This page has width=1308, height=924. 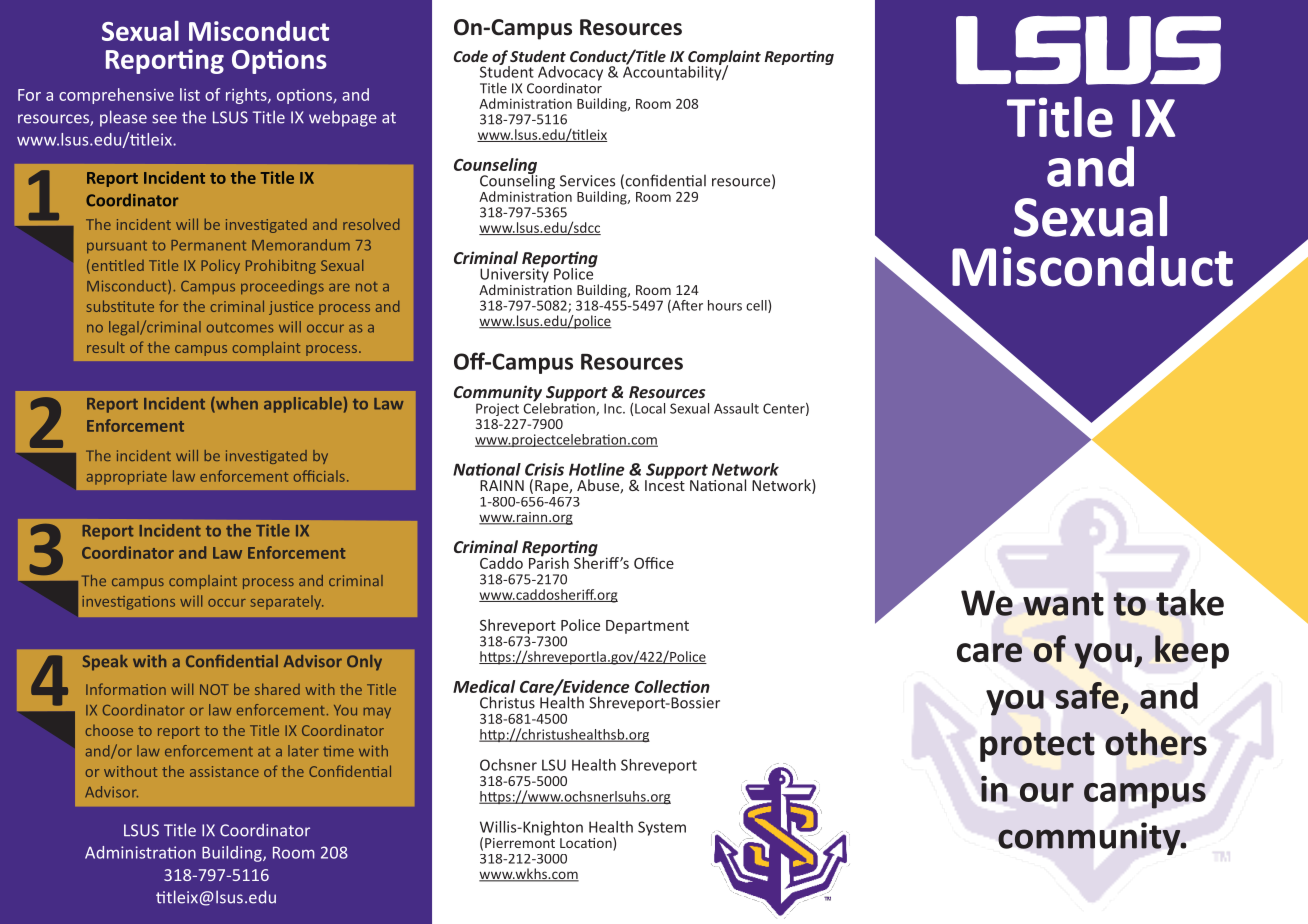 What do you see at coordinates (587, 181) in the page?
I see `Services` at bounding box center [587, 181].
